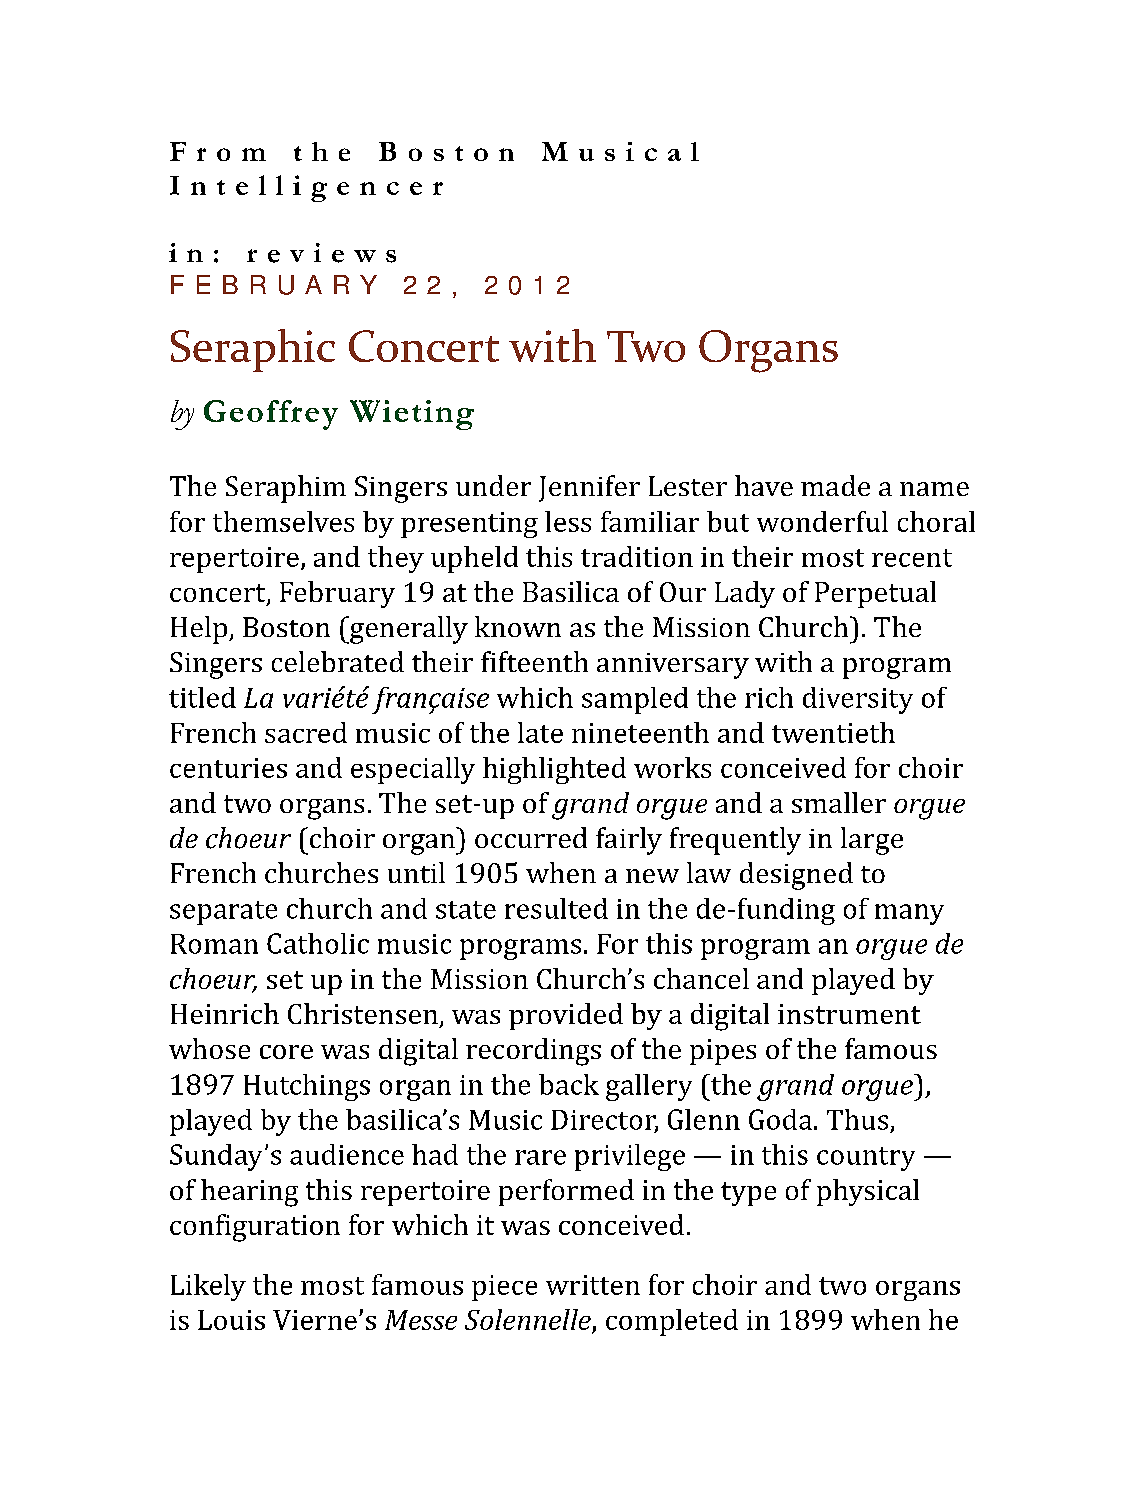  I want to click on large, so click(872, 841).
